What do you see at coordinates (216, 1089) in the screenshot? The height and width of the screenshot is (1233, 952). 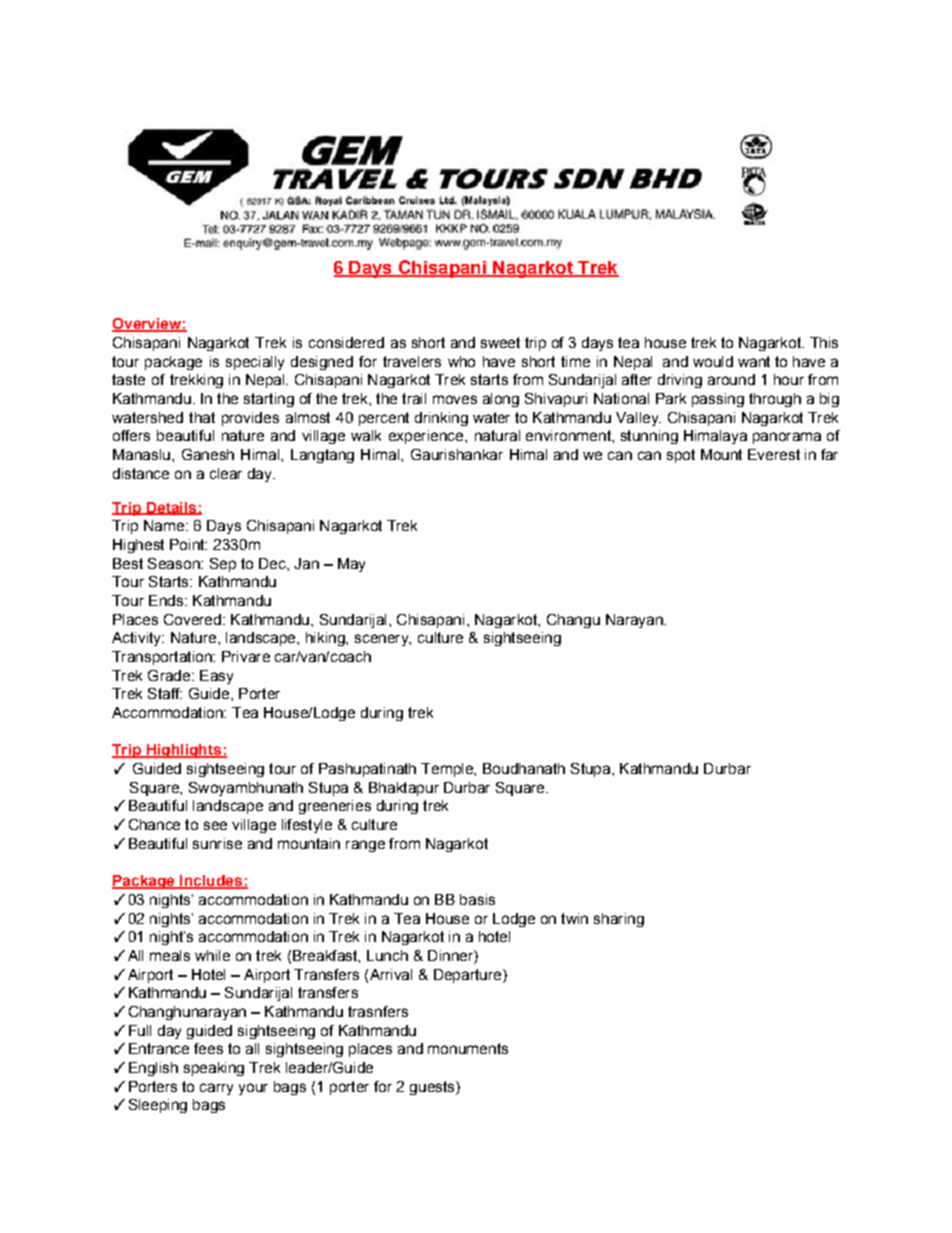 I see `carry` at bounding box center [216, 1089].
